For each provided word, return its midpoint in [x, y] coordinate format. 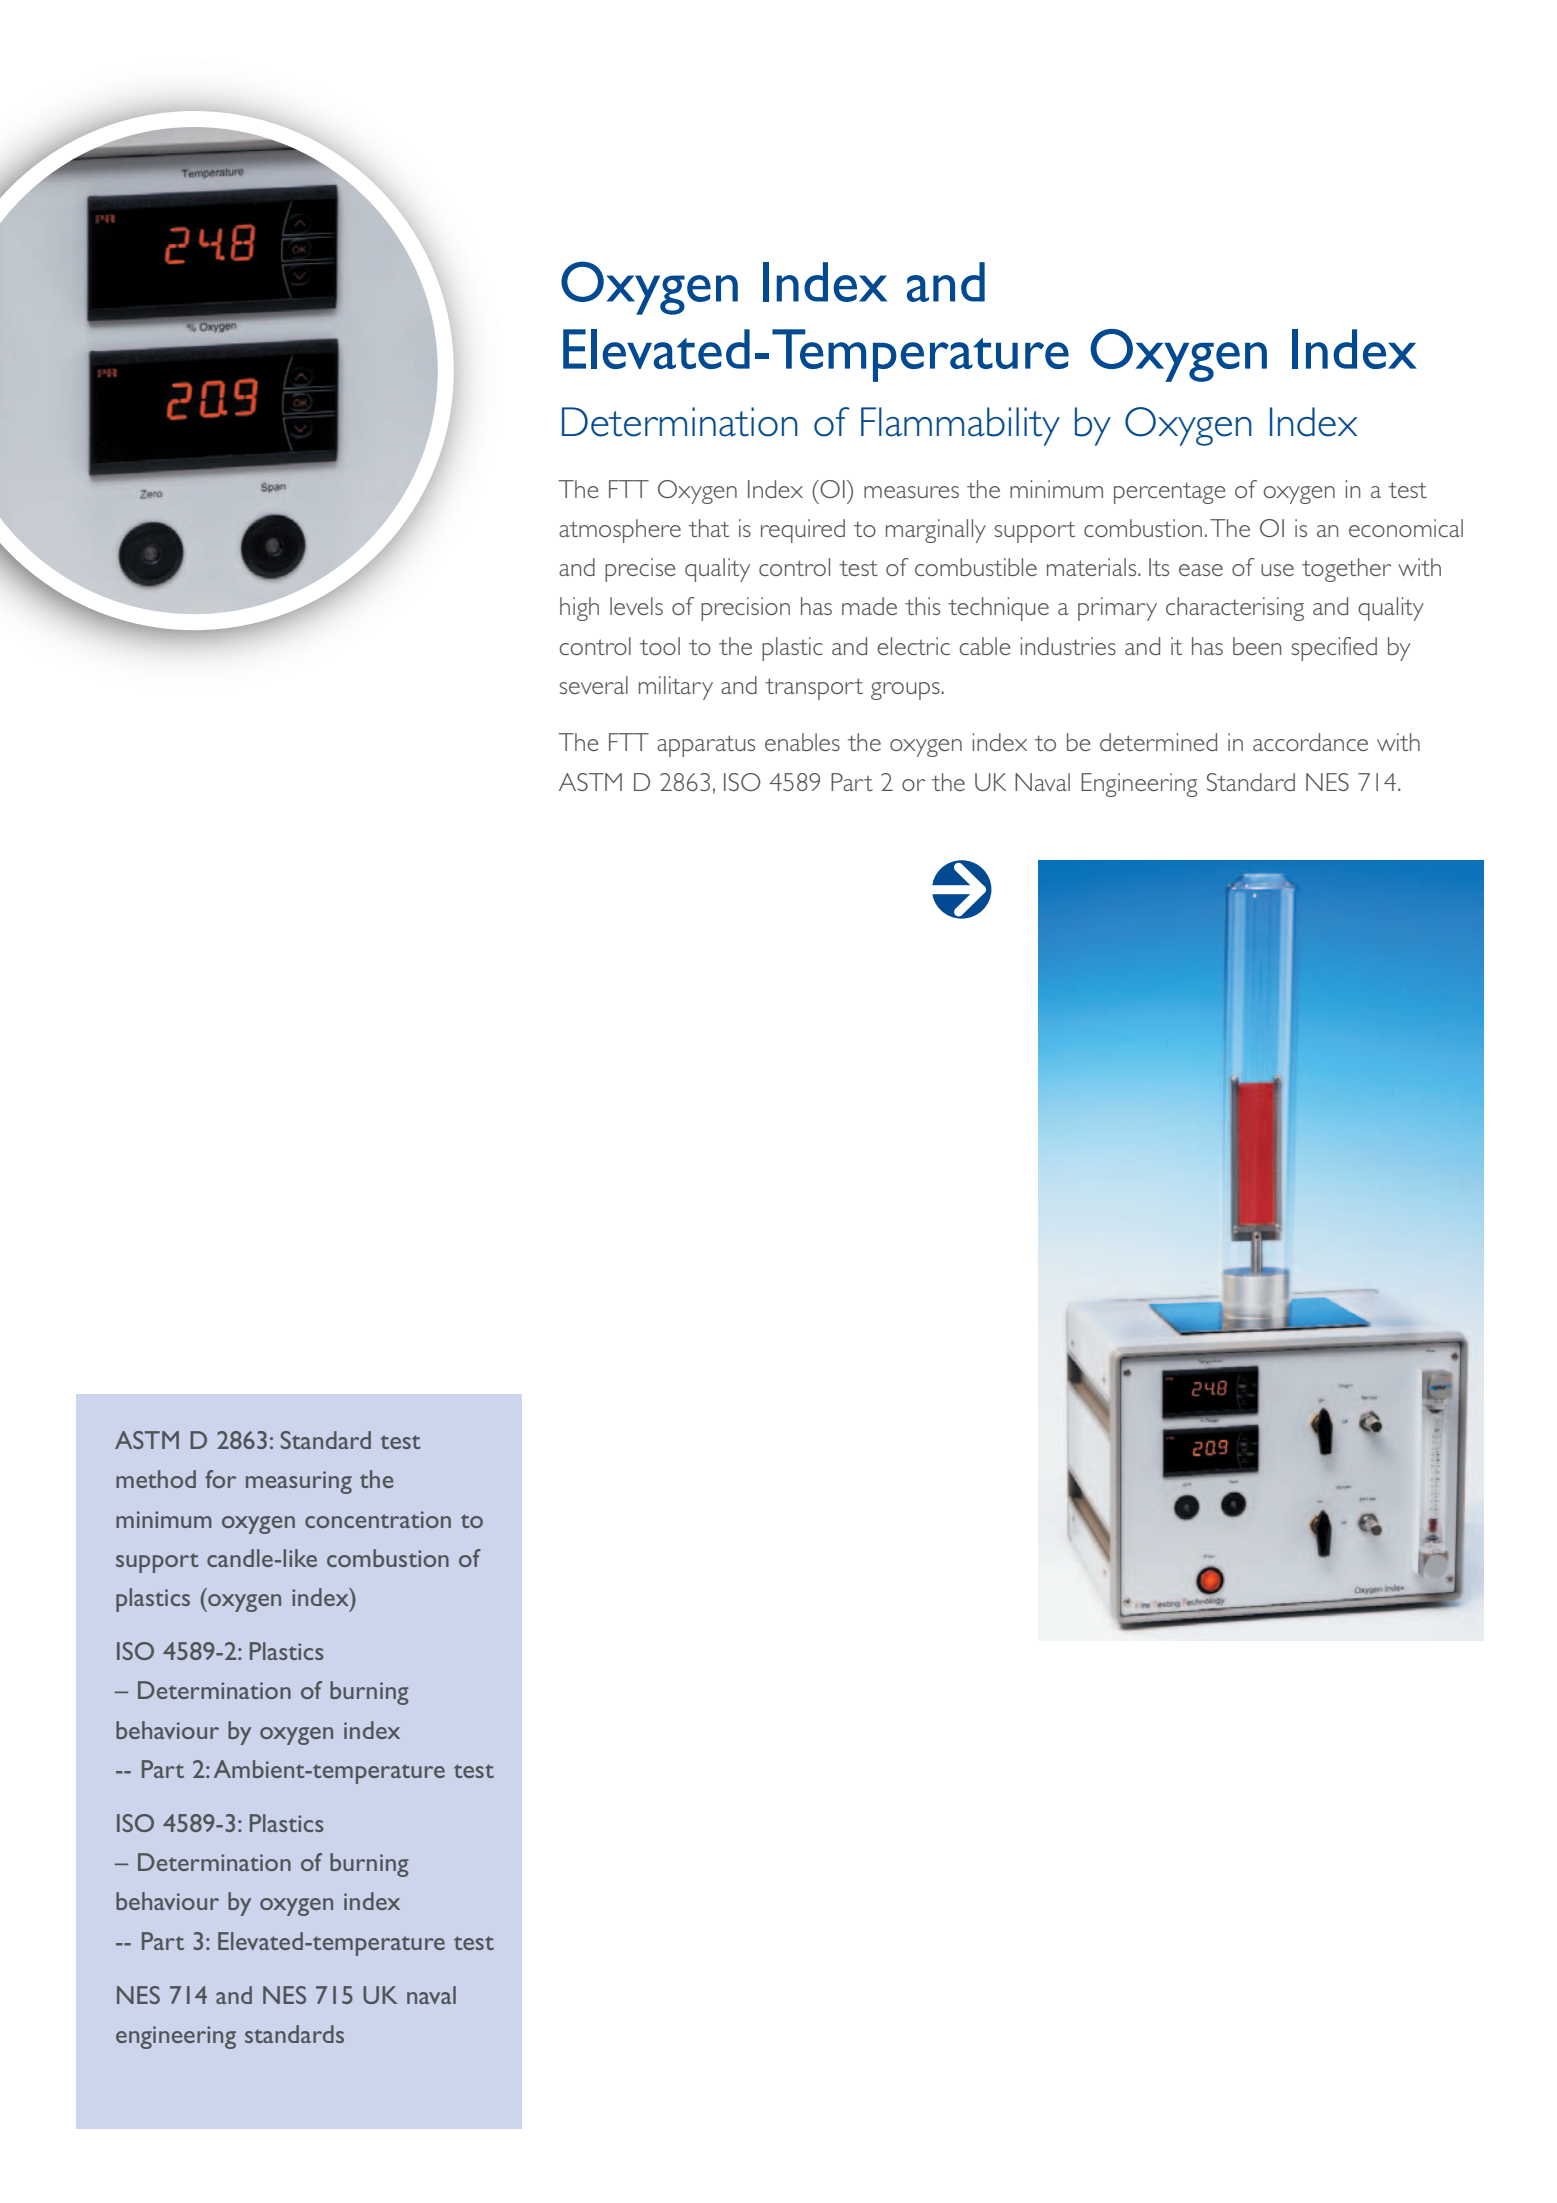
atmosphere [620, 531]
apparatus [706, 746]
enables [802, 742]
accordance [1310, 742]
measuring [299, 1482]
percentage [1170, 493]
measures [911, 492]
